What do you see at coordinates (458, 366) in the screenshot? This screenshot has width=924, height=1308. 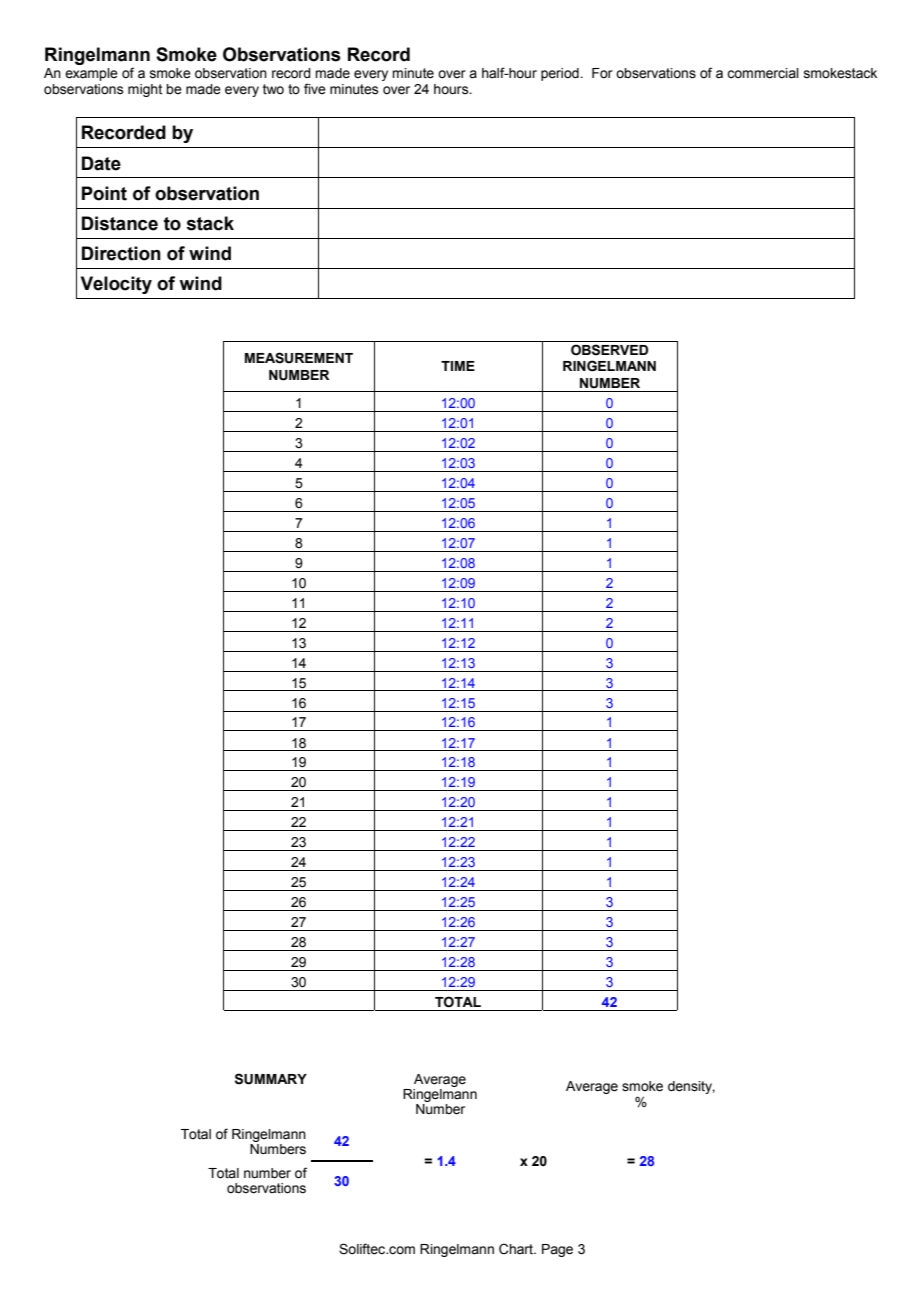 I see `TIME` at bounding box center [458, 366].
